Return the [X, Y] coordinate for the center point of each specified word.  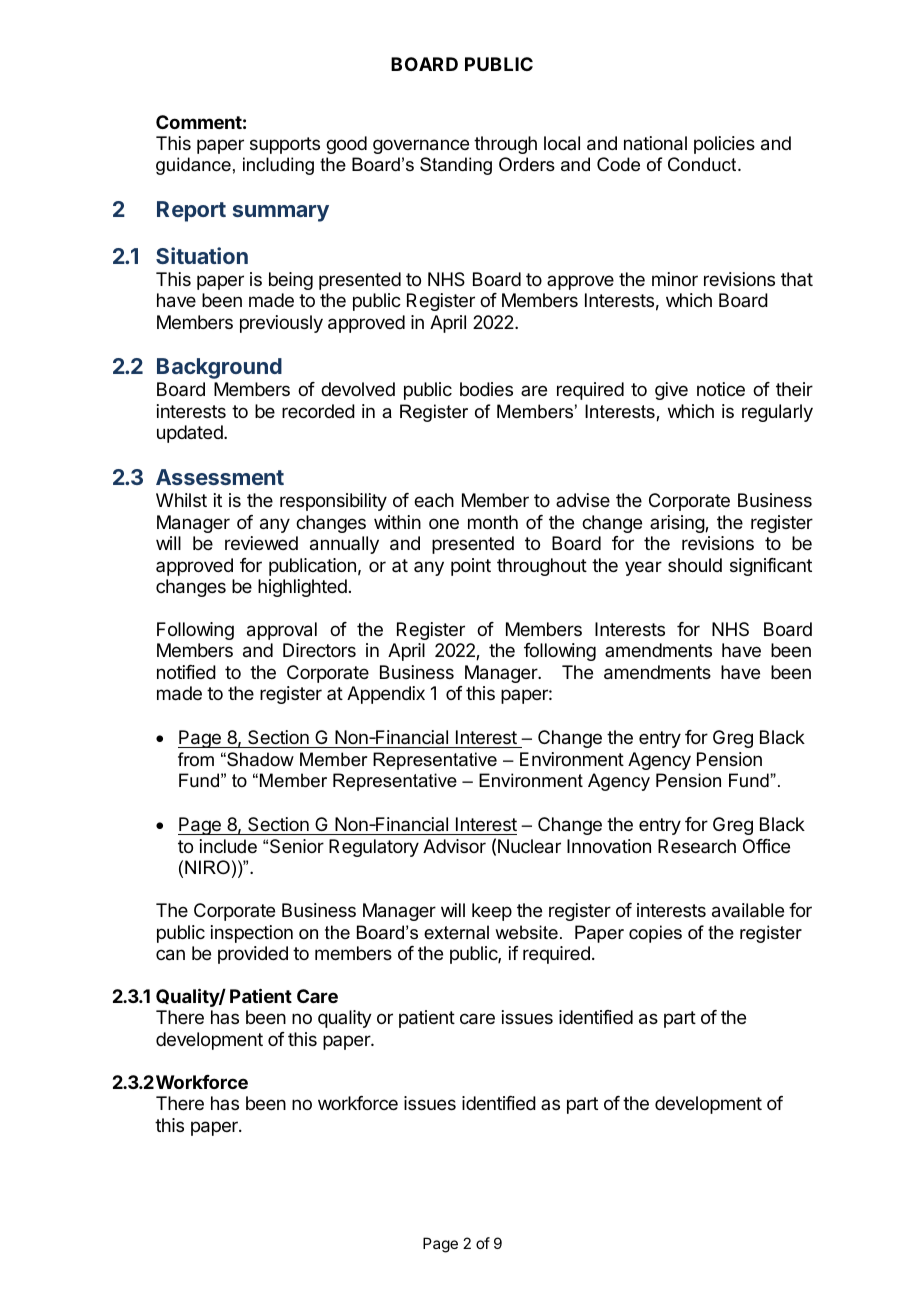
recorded [318, 411]
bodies [486, 389]
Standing [456, 166]
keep [492, 912]
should [695, 565]
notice [721, 389]
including [278, 166]
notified [186, 672]
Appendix [386, 695]
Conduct [703, 164]
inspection [252, 934]
